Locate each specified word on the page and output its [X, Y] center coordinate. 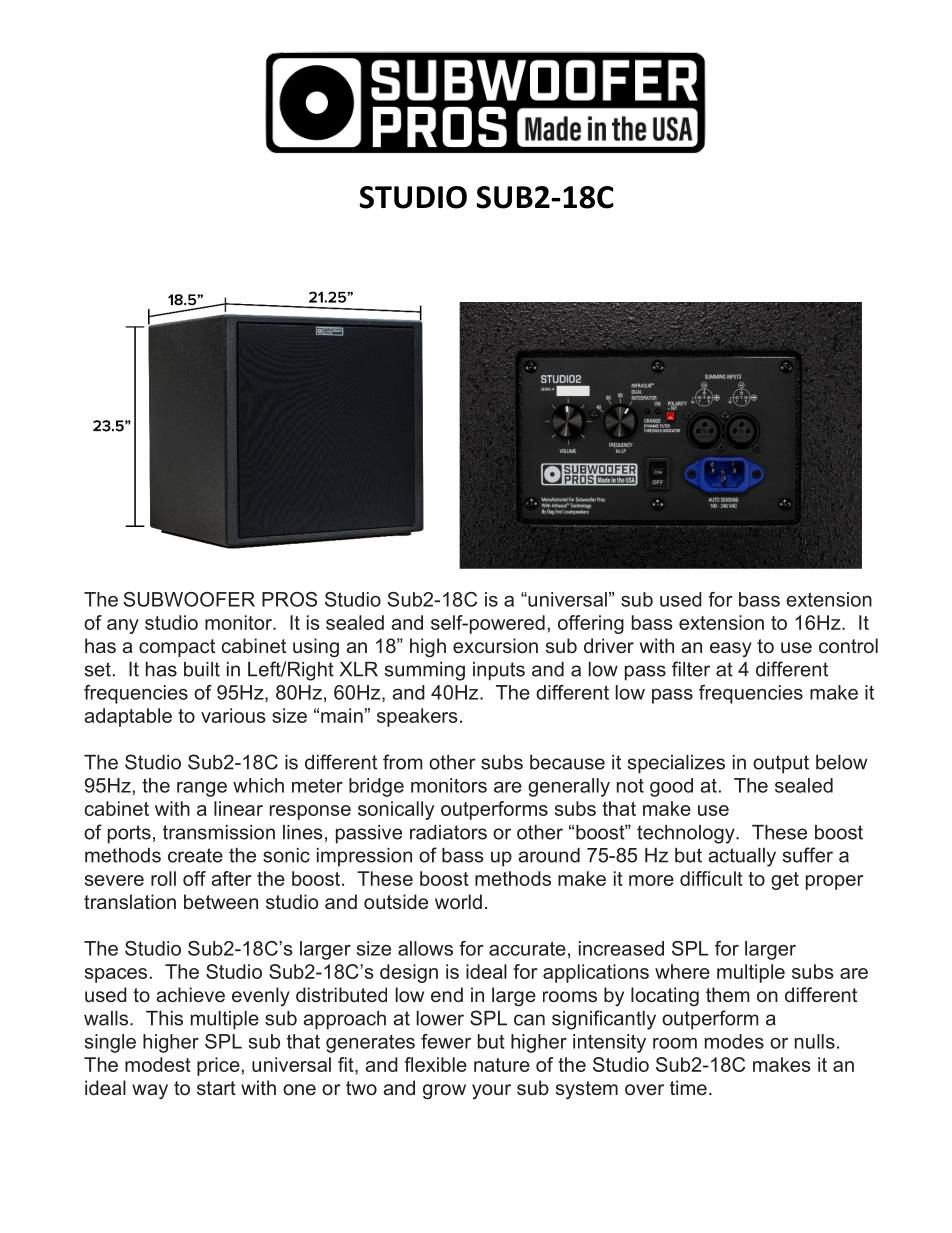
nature [502, 1065]
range [202, 789]
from [403, 762]
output [781, 764]
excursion [495, 645]
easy [731, 649]
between [221, 901]
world [458, 901]
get [785, 881]
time [688, 1087]
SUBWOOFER [189, 599]
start [216, 1088]
